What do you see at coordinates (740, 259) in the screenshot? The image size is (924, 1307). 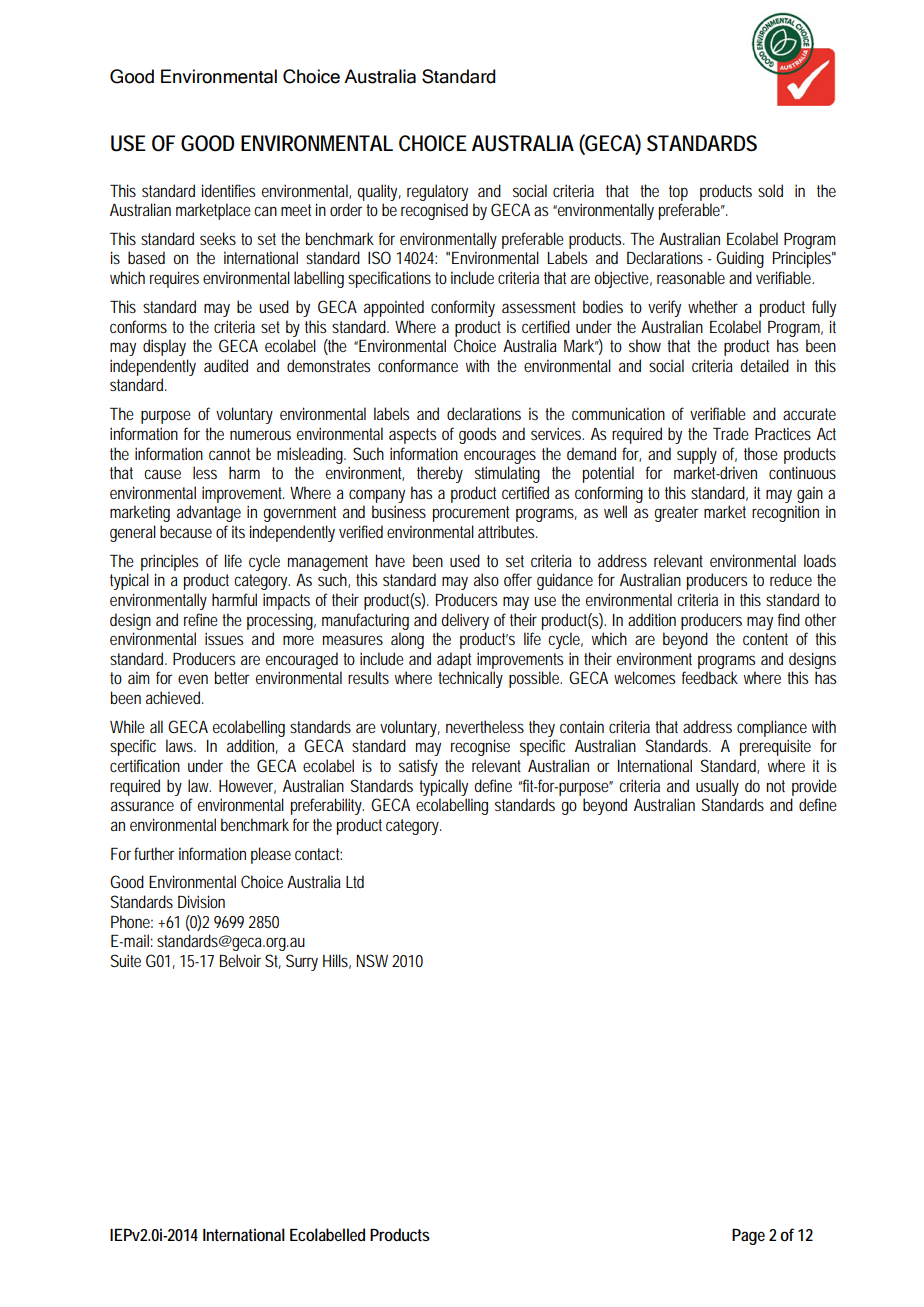 I see `Guiding` at bounding box center [740, 259].
